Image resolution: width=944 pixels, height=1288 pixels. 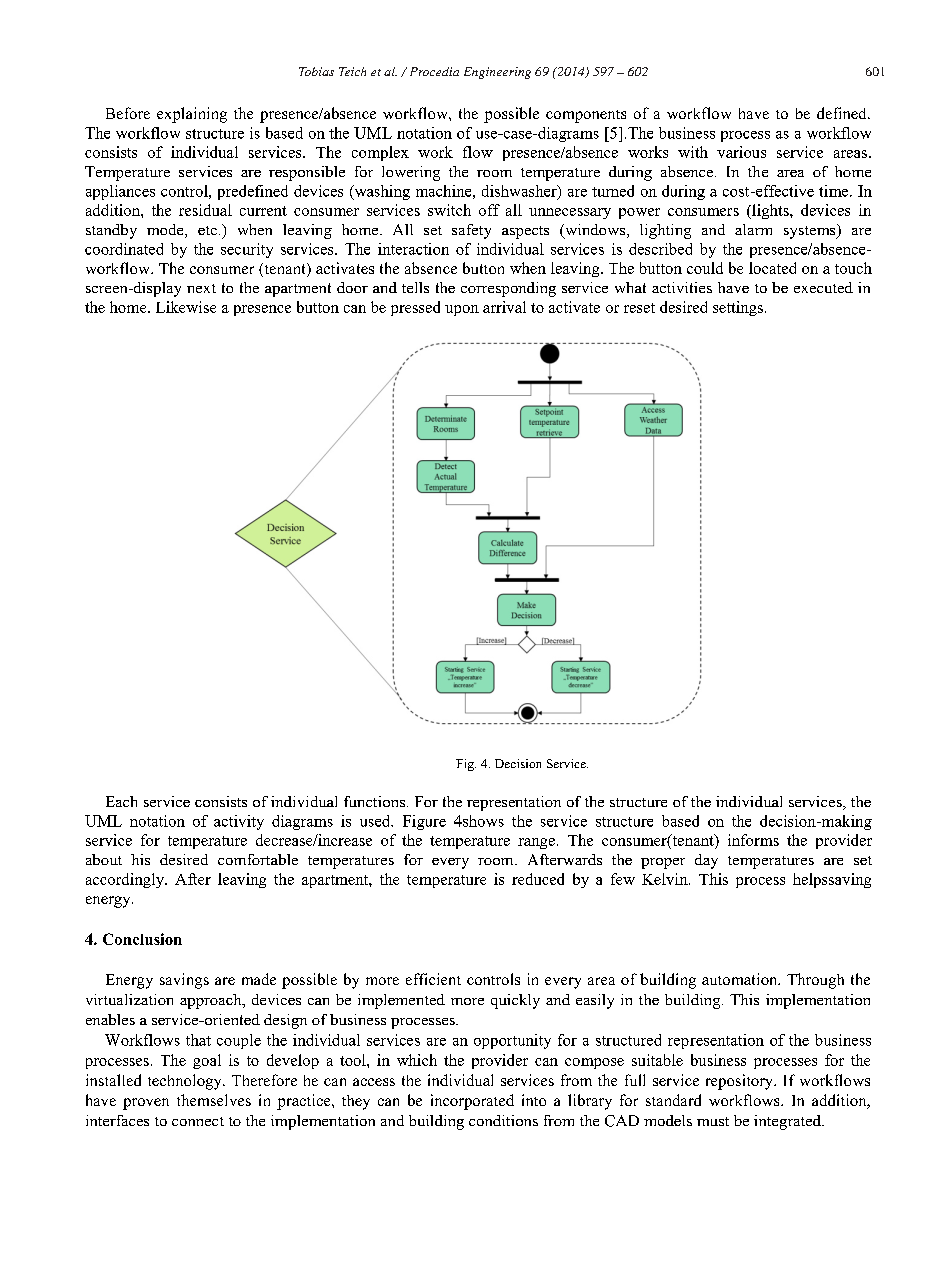 I want to click on functions, so click(x=376, y=801).
